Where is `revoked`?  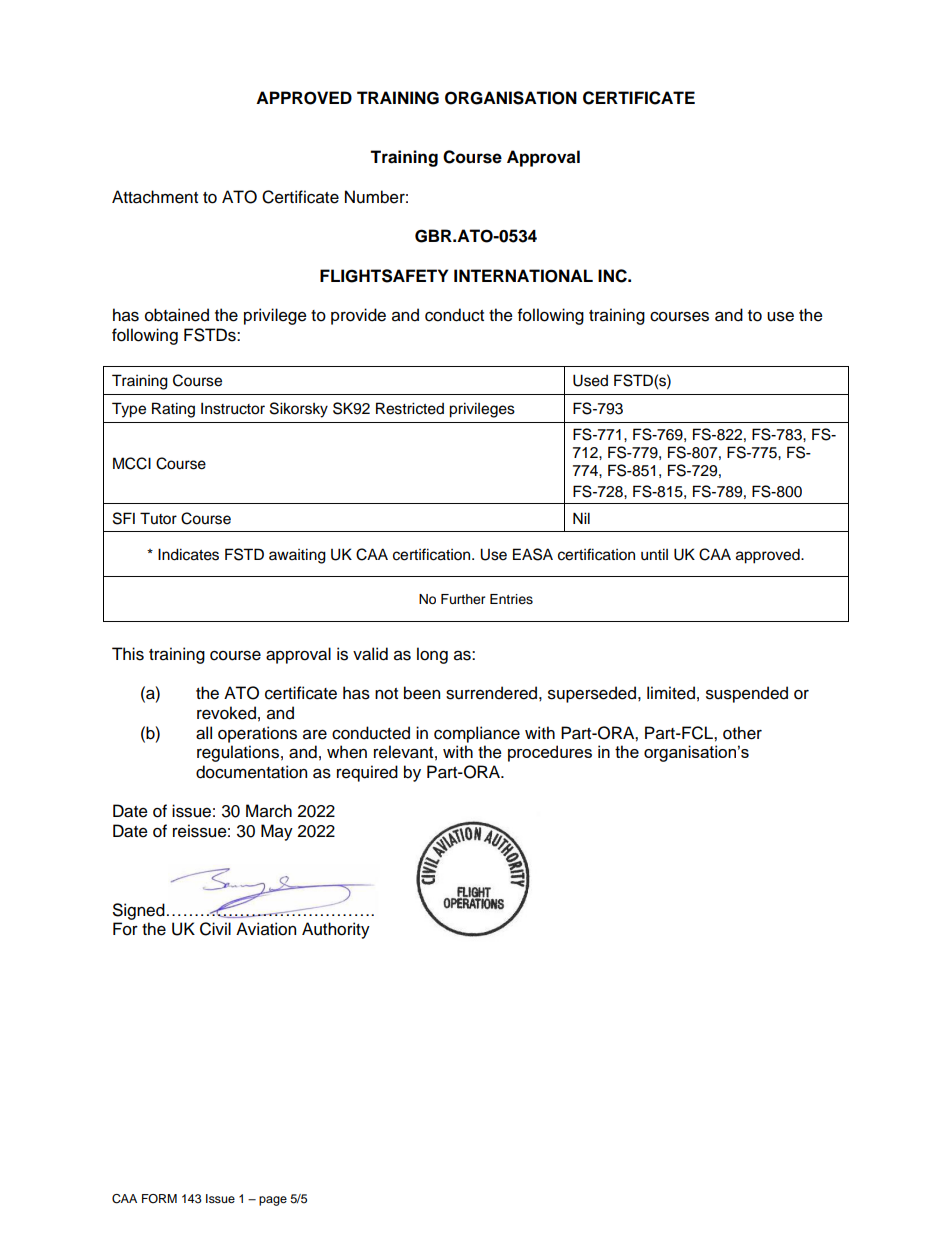 revoked is located at coordinates (226, 713).
